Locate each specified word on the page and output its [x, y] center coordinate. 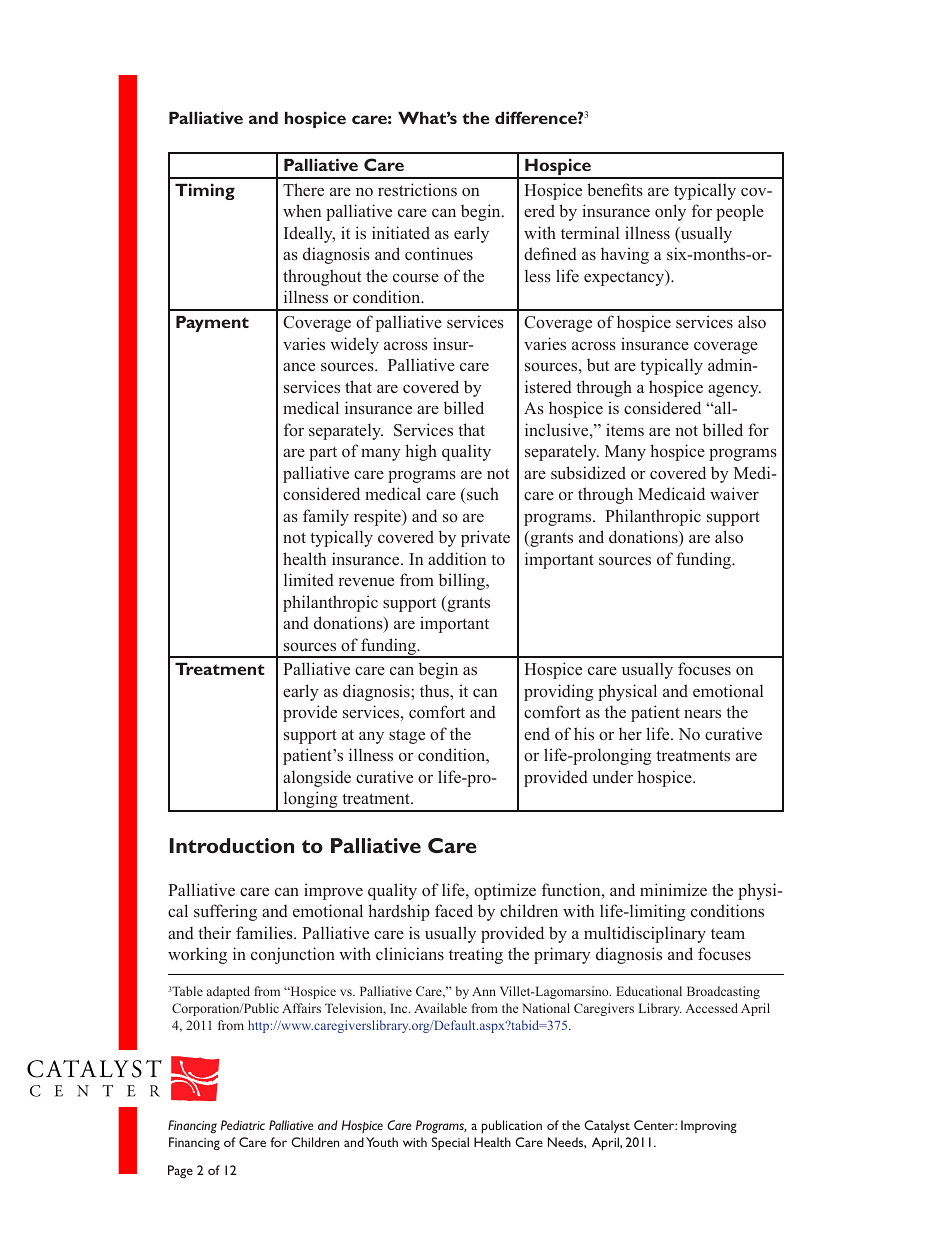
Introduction [232, 845]
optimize [505, 891]
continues [439, 253]
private [485, 538]
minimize [673, 889]
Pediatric [243, 1125]
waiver [734, 493]
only [670, 212]
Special [450, 1143]
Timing [205, 191]
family [326, 517]
